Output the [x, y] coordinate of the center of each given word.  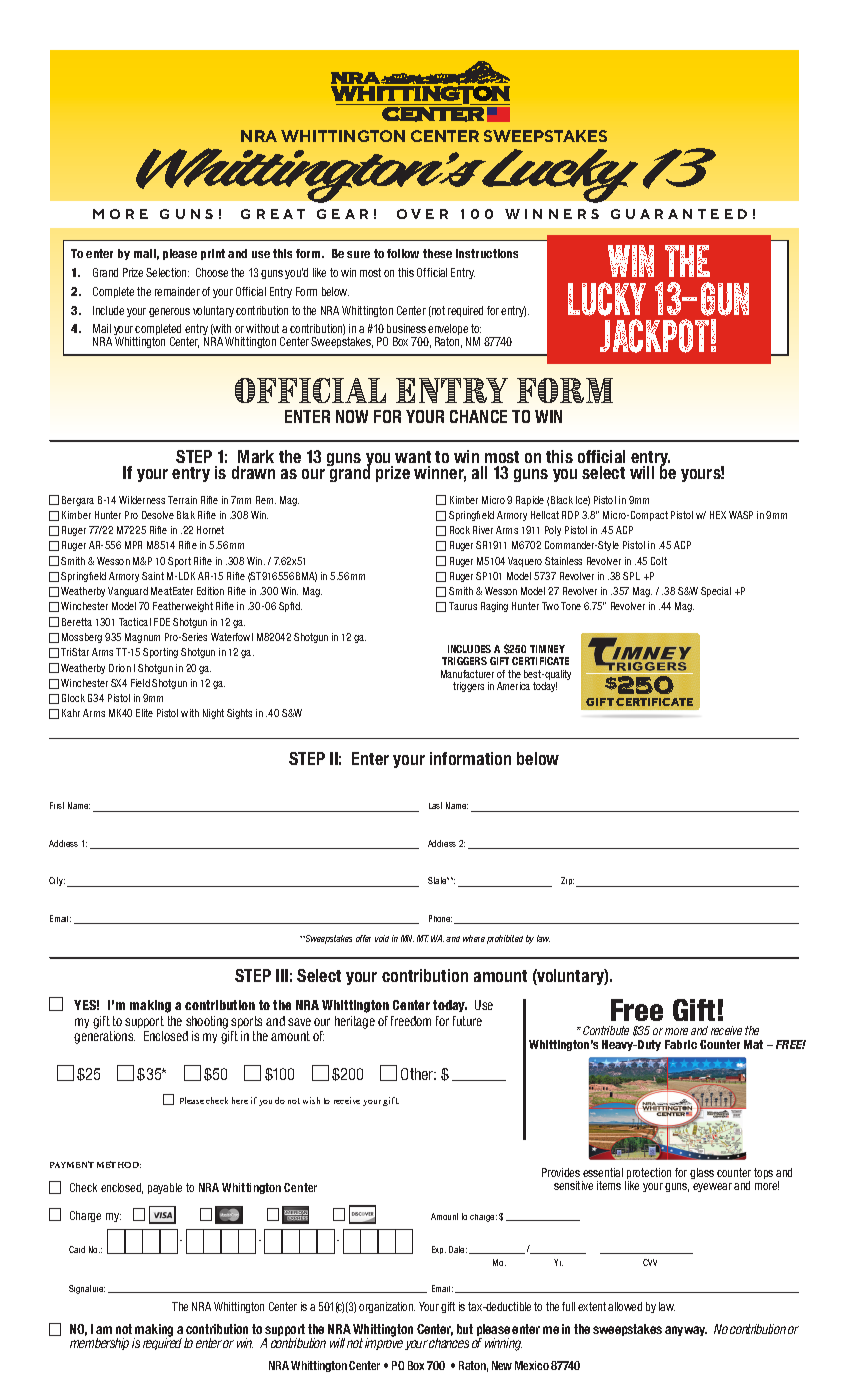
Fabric [681, 1044]
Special [716, 592]
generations [104, 1037]
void [382, 938]
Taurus [463, 606]
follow [403, 253]
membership [99, 1344]
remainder [177, 291]
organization [387, 1307]
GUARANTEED [679, 214]
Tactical [135, 622]
